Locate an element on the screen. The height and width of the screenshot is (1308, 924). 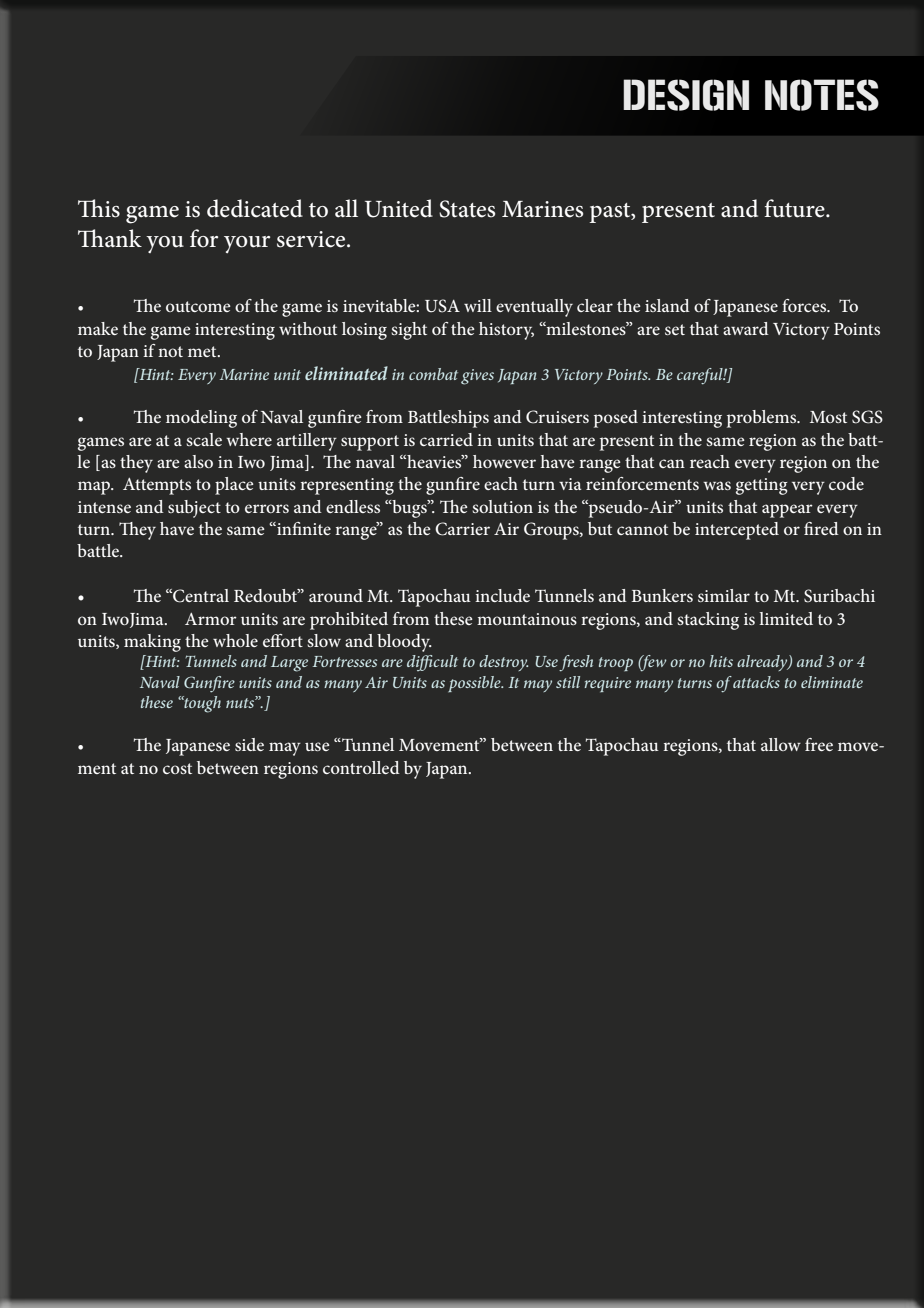
scale is located at coordinates (204, 439).
